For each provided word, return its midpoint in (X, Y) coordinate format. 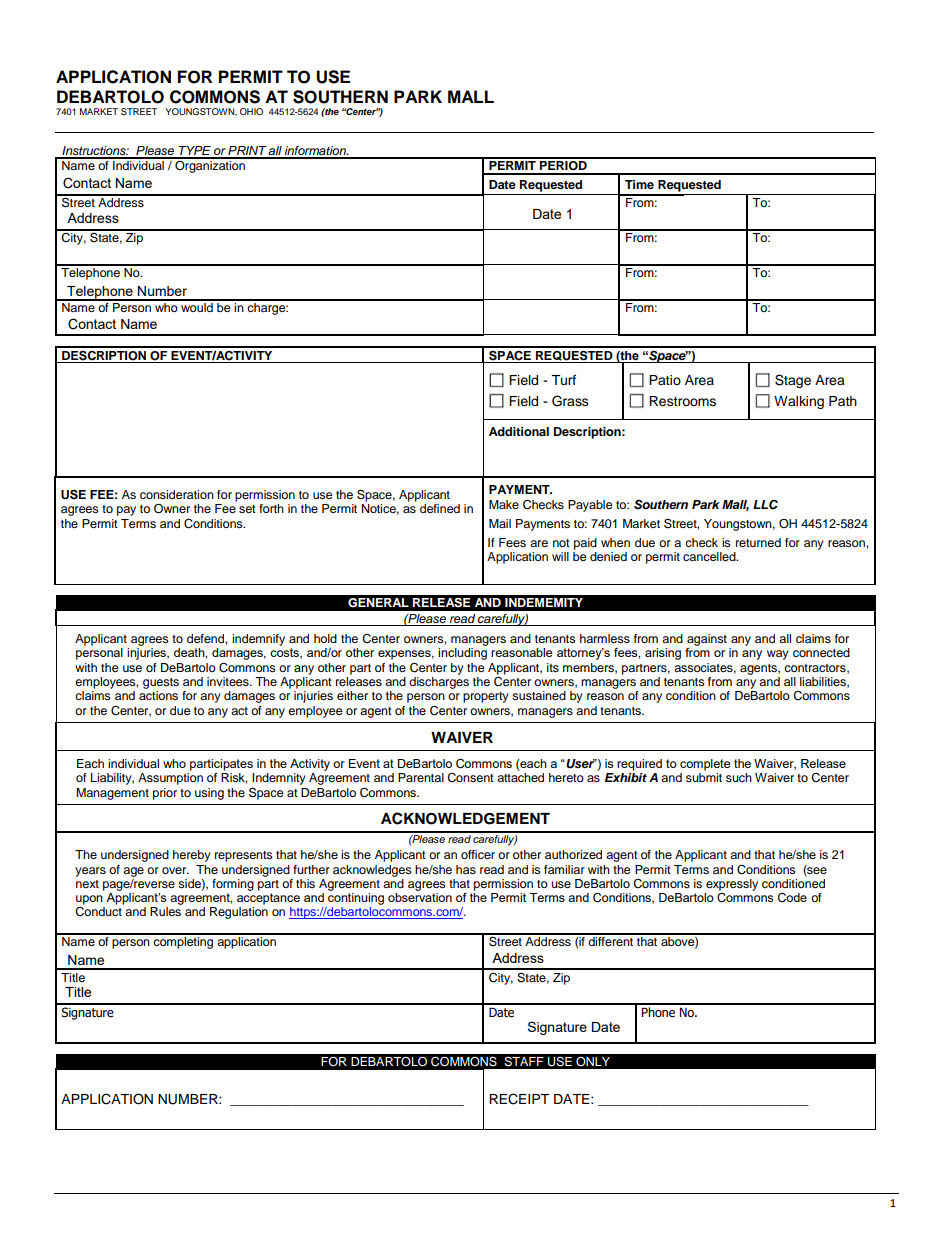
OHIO (251, 111)
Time (639, 184)
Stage (793, 381)
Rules (165, 911)
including (462, 654)
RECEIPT (519, 1099)
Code (792, 898)
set (247, 509)
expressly (732, 885)
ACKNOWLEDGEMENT (465, 818)
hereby (192, 856)
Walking (799, 402)
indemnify (258, 640)
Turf (563, 380)
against (707, 640)
